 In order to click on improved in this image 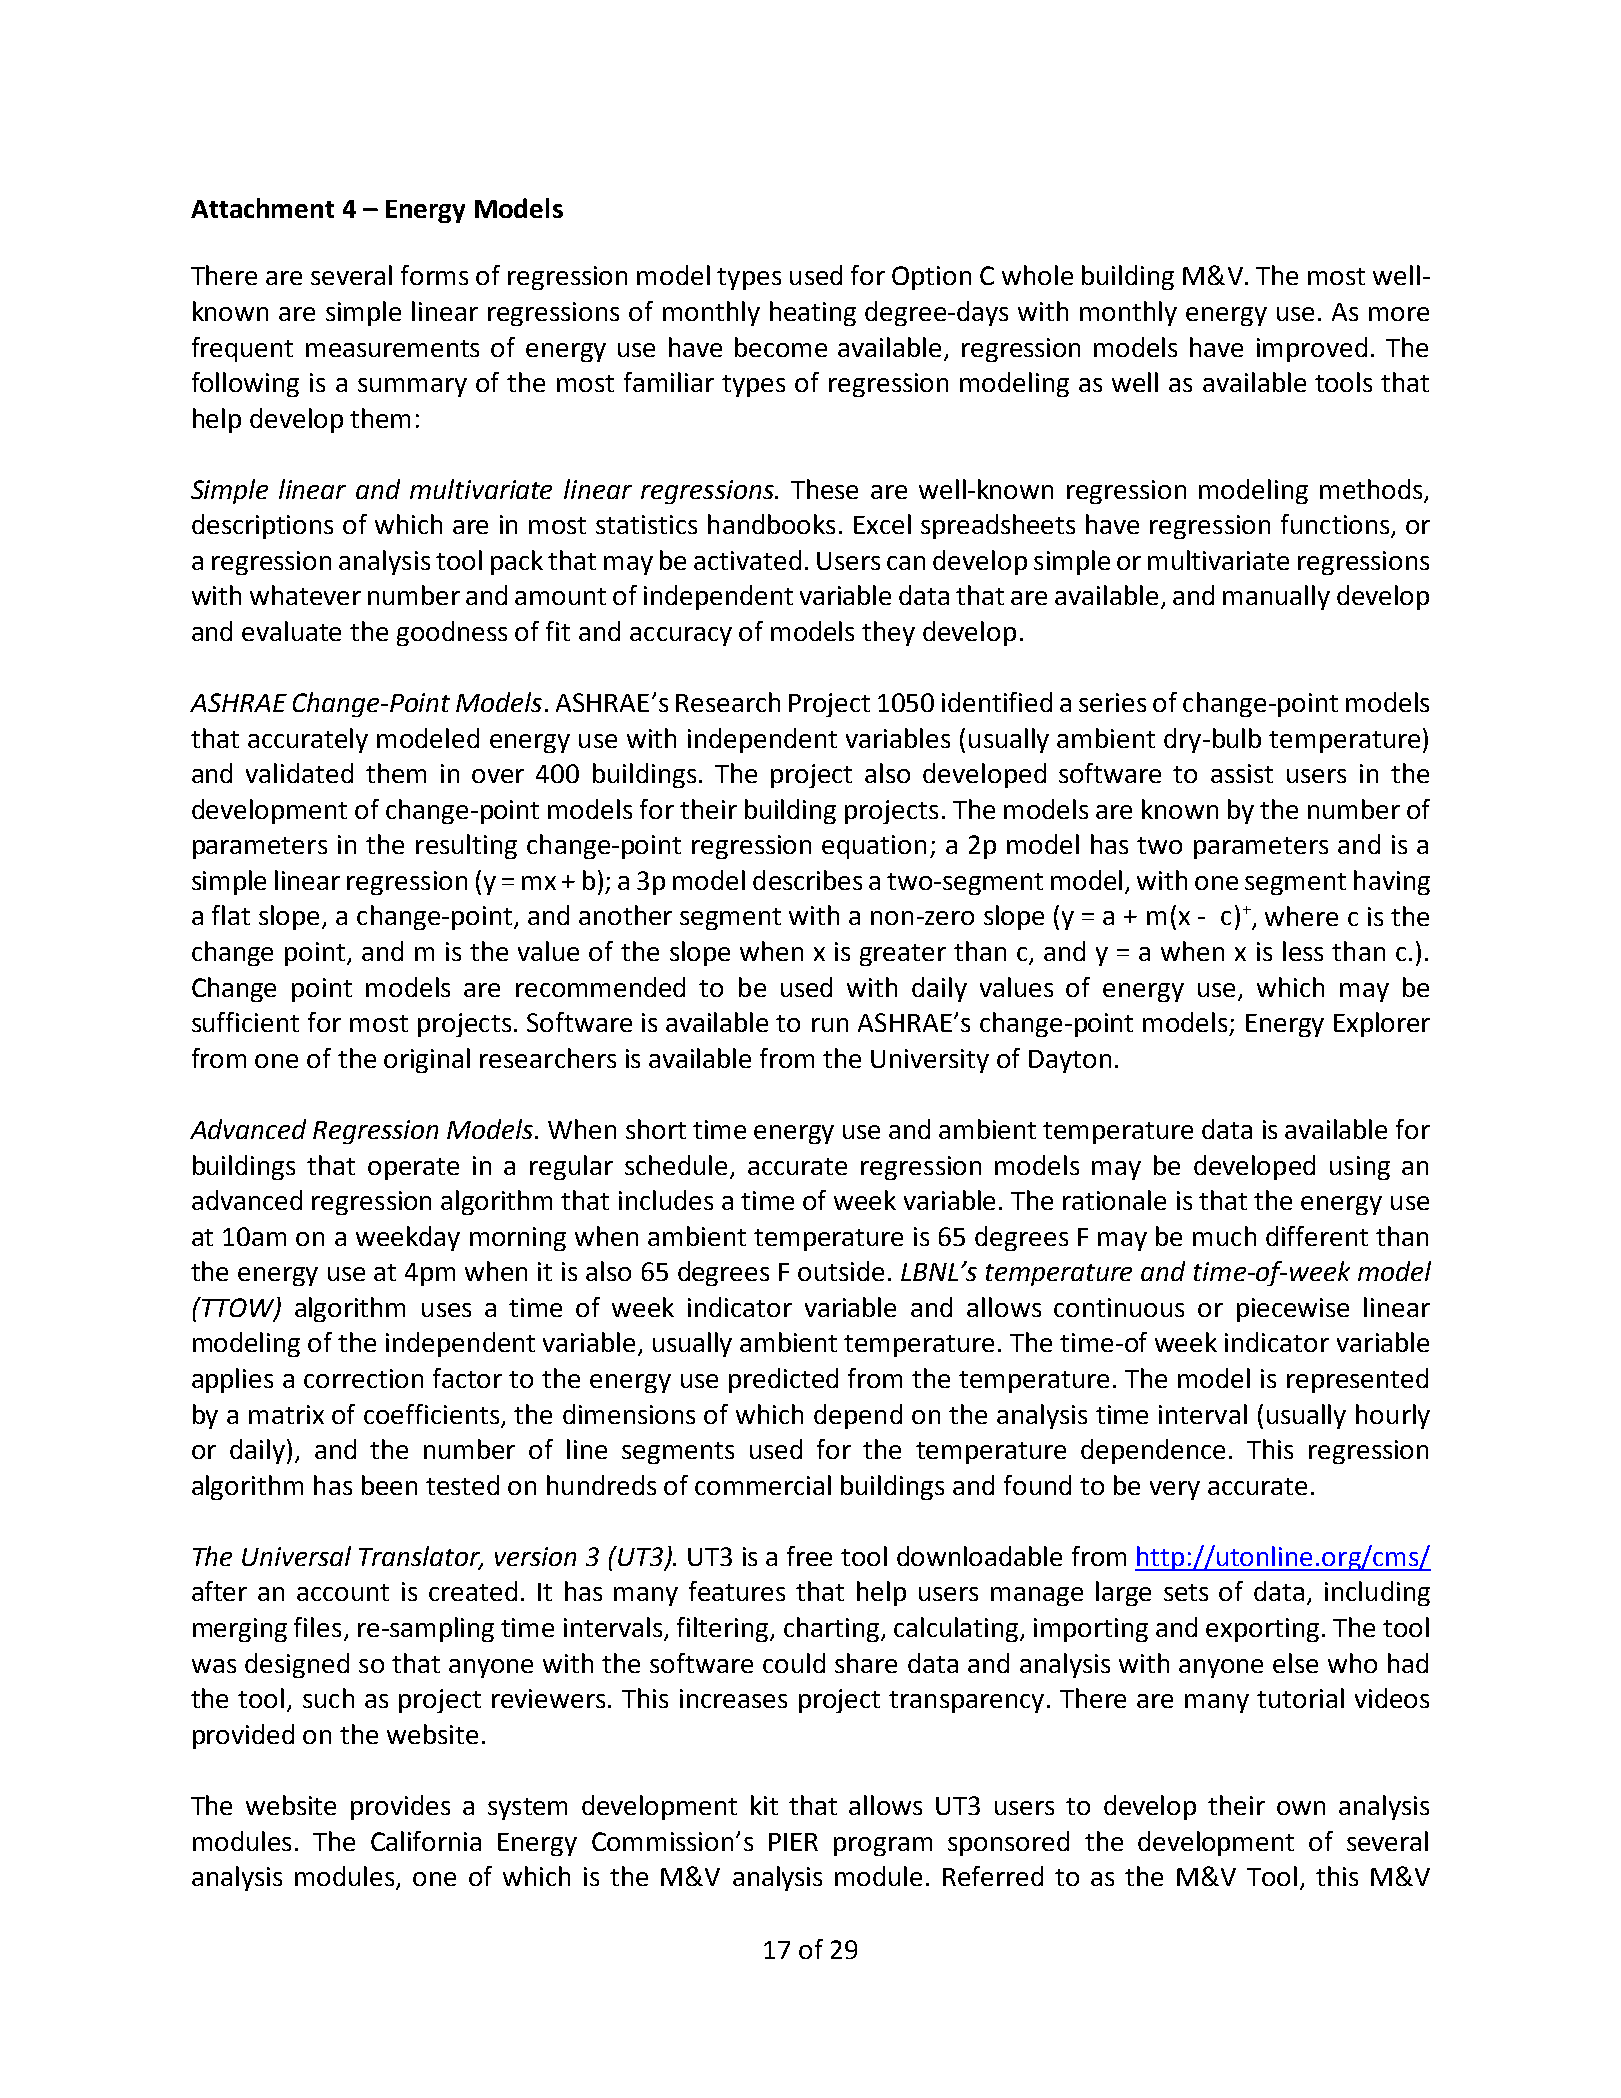, I will do `click(1312, 349)`.
